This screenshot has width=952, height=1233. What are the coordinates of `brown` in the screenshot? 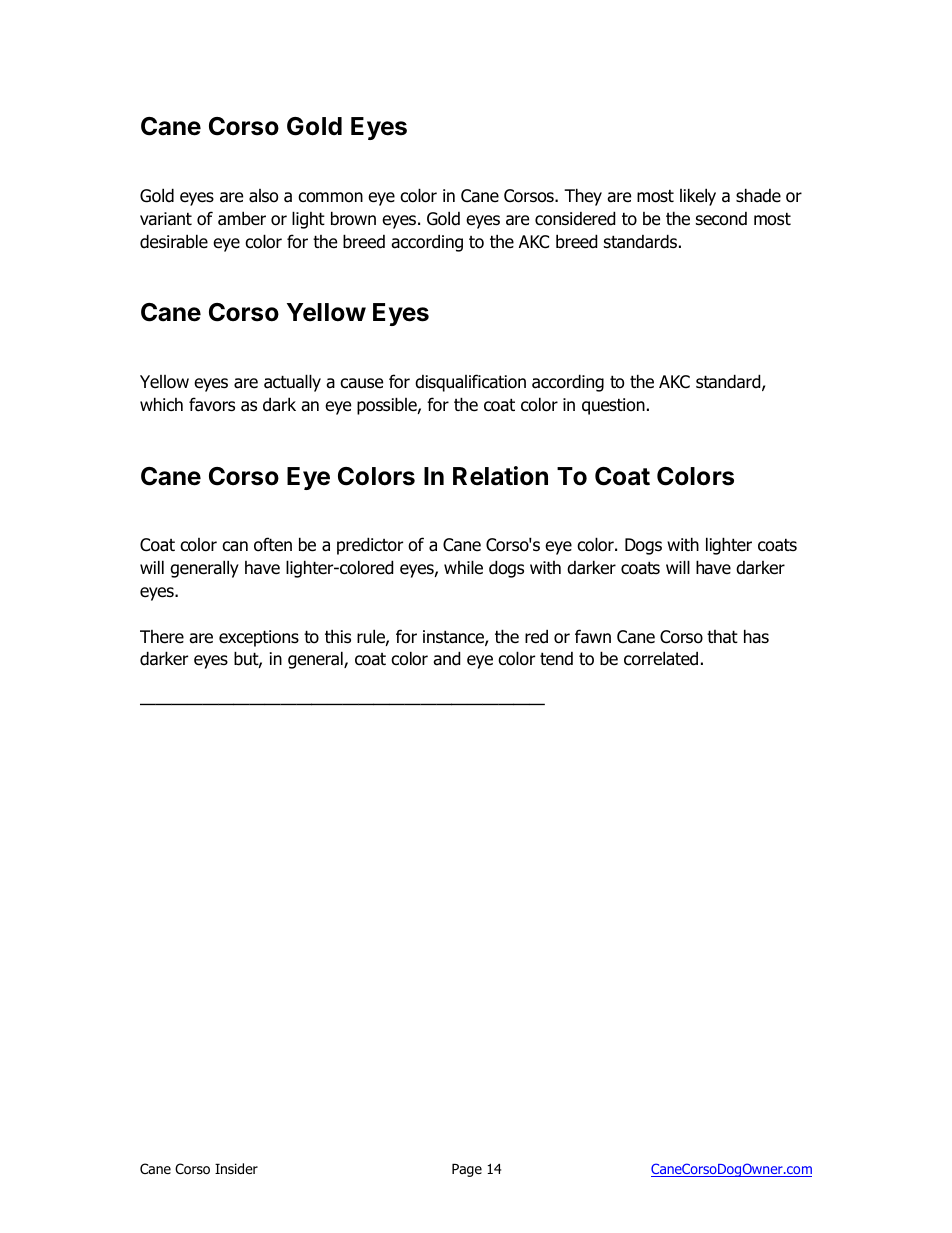 It's located at (353, 218).
